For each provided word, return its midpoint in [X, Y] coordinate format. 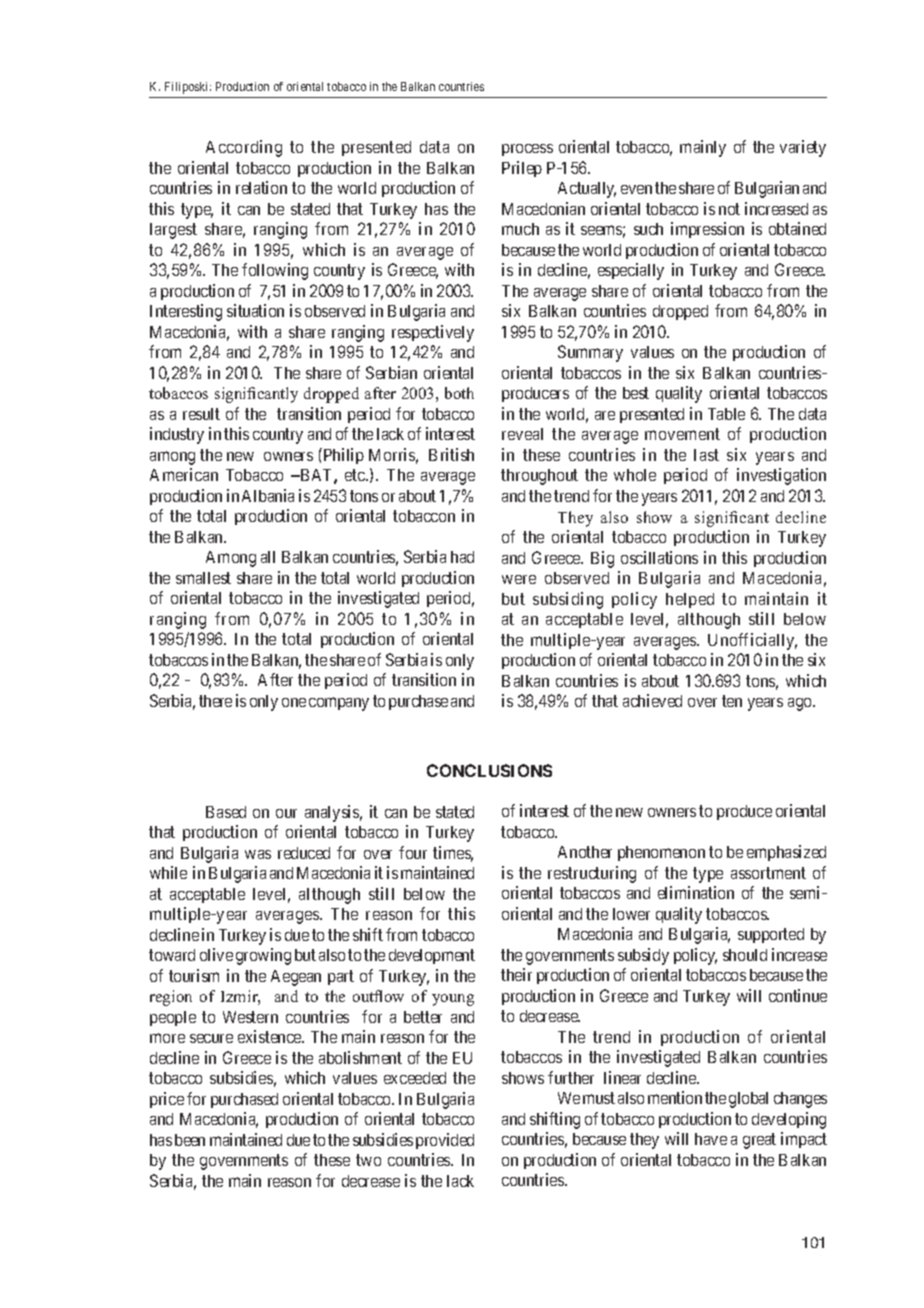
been [190, 1140]
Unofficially [752, 641]
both [459, 393]
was [258, 854]
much [520, 229]
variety [803, 148]
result [201, 414]
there [215, 701]
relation [261, 187]
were [519, 579]
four [413, 852]
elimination [696, 892]
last [706, 455]
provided [445, 1141]
